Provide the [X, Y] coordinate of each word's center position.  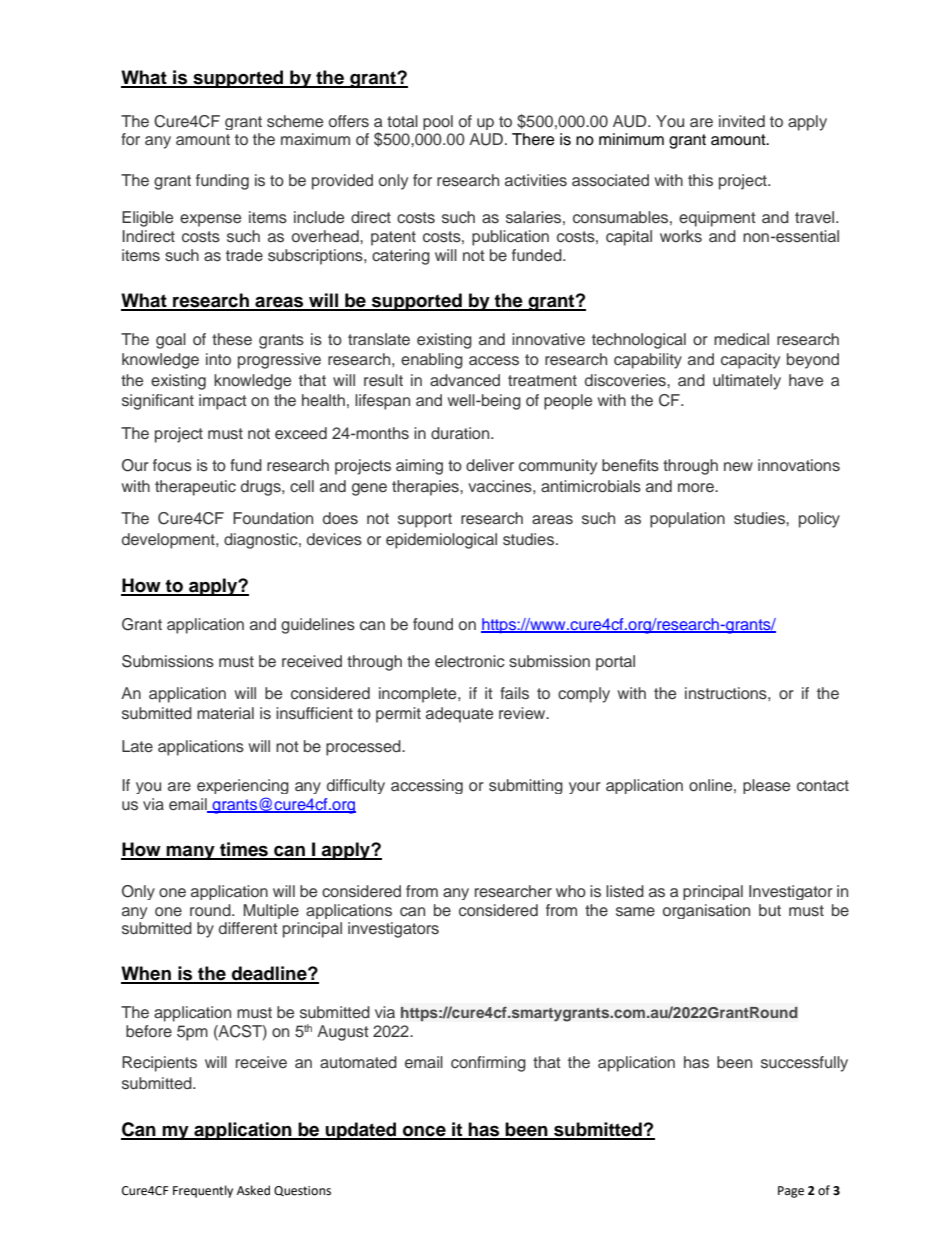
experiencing [243, 786]
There [533, 139]
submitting [526, 786]
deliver [490, 465]
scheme [295, 121]
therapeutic [195, 488]
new [738, 467]
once [424, 1132]
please [766, 786]
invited [742, 121]
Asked [253, 1190]
